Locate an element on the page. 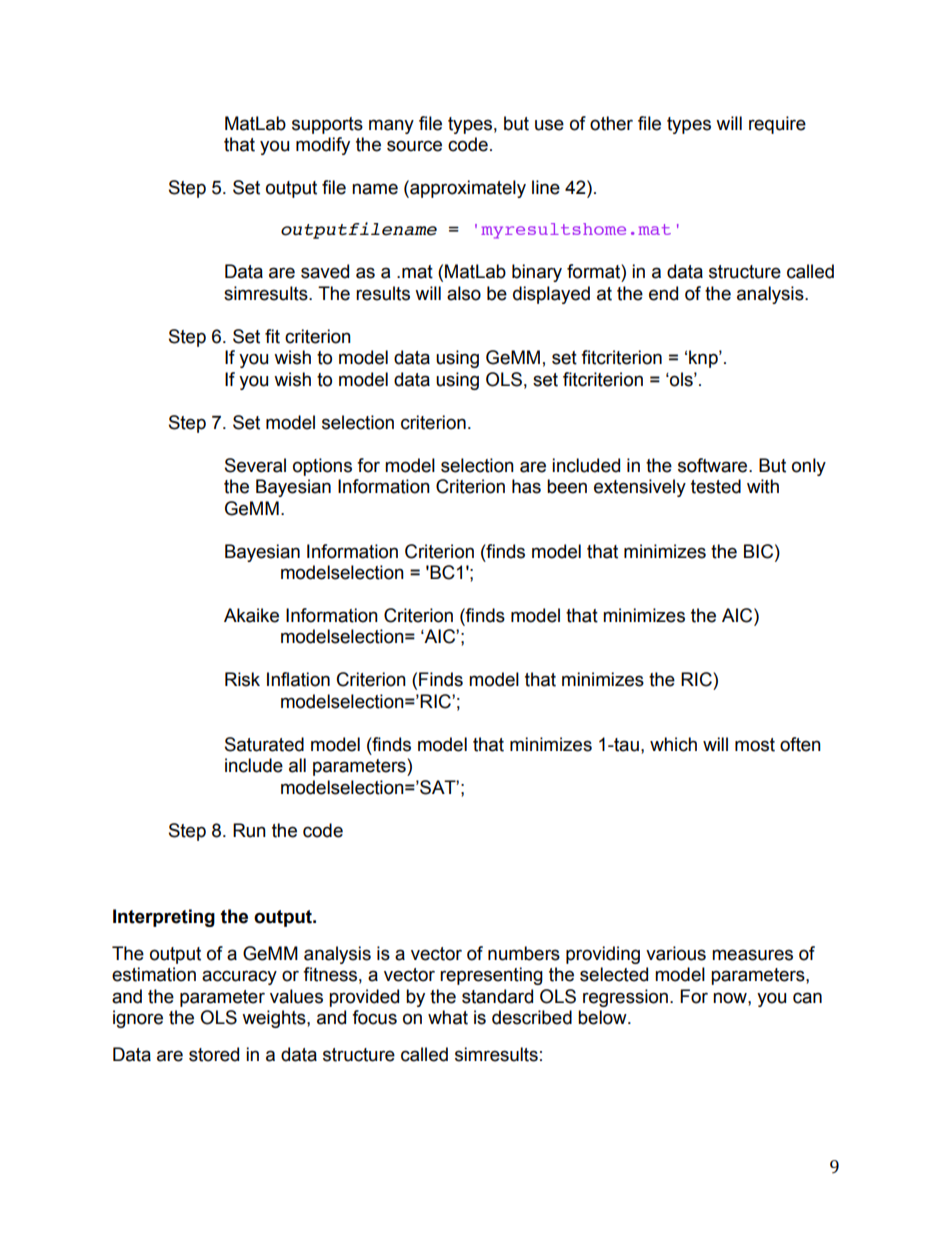 The height and width of the image is (1233, 952). Inflation is located at coordinates (298, 679).
